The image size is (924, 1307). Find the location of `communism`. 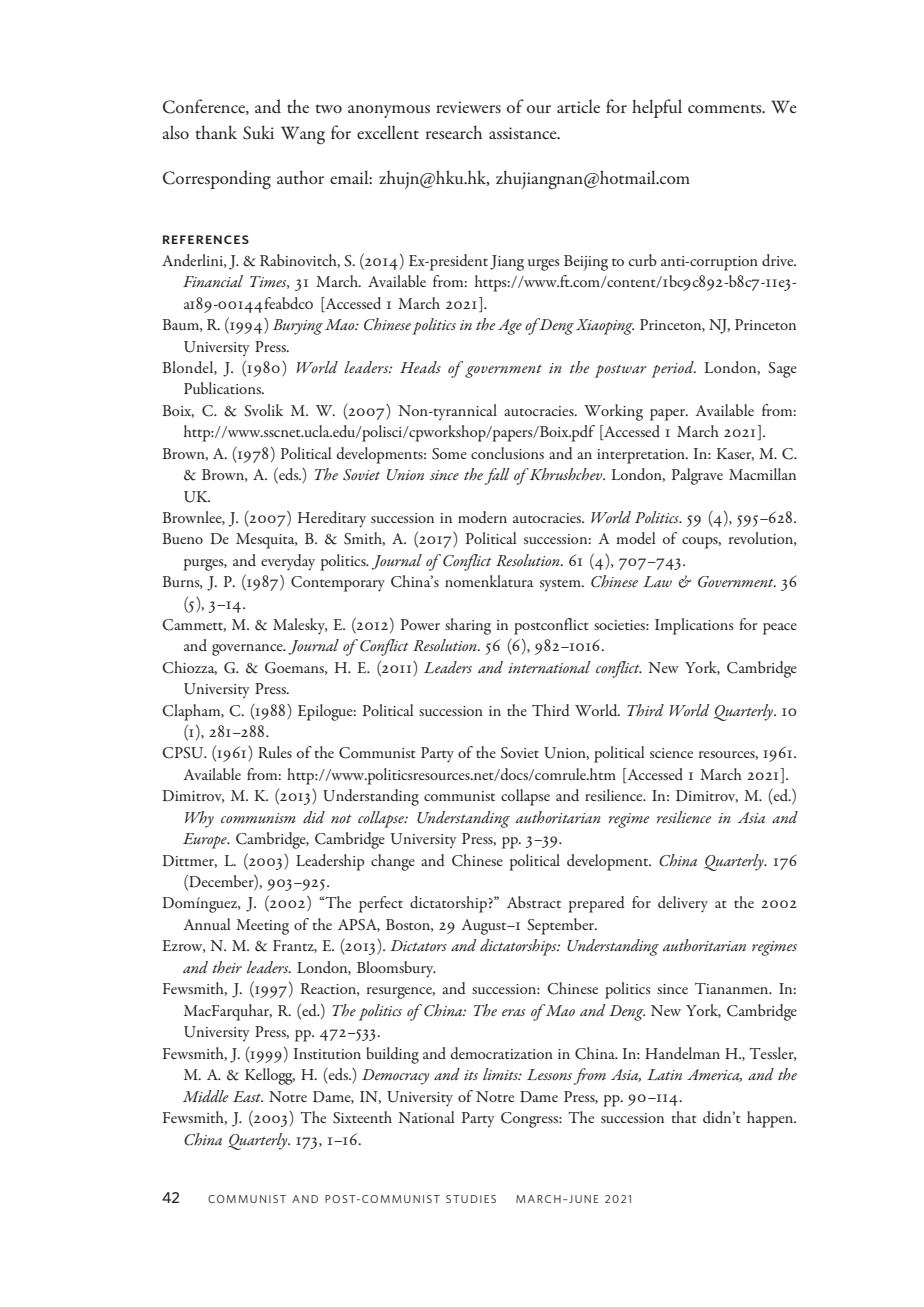

communism is located at coordinates (258, 818).
